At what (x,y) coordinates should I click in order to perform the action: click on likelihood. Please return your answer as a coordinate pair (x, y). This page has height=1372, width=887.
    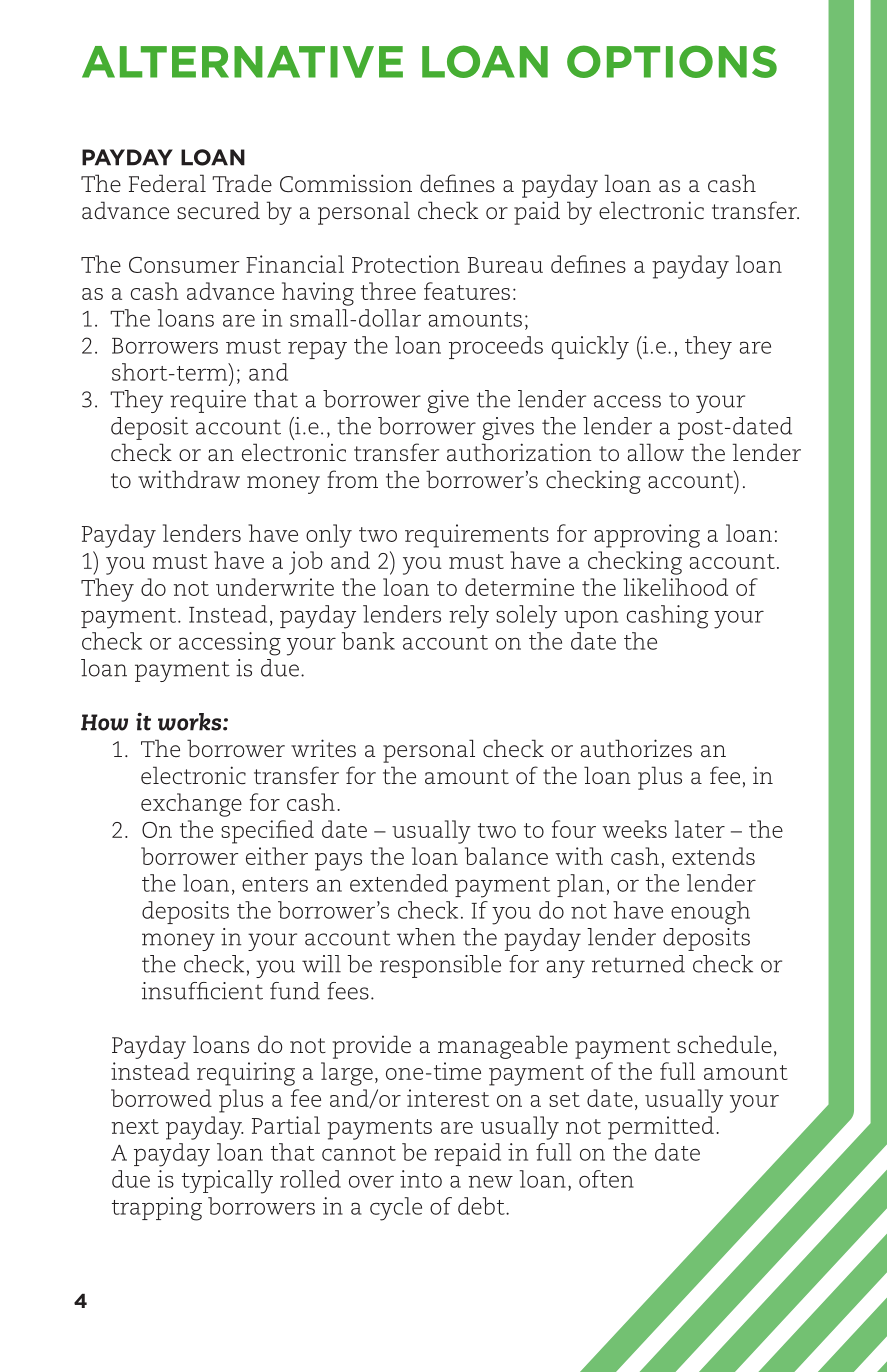
    Looking at the image, I should click on (675, 587).
